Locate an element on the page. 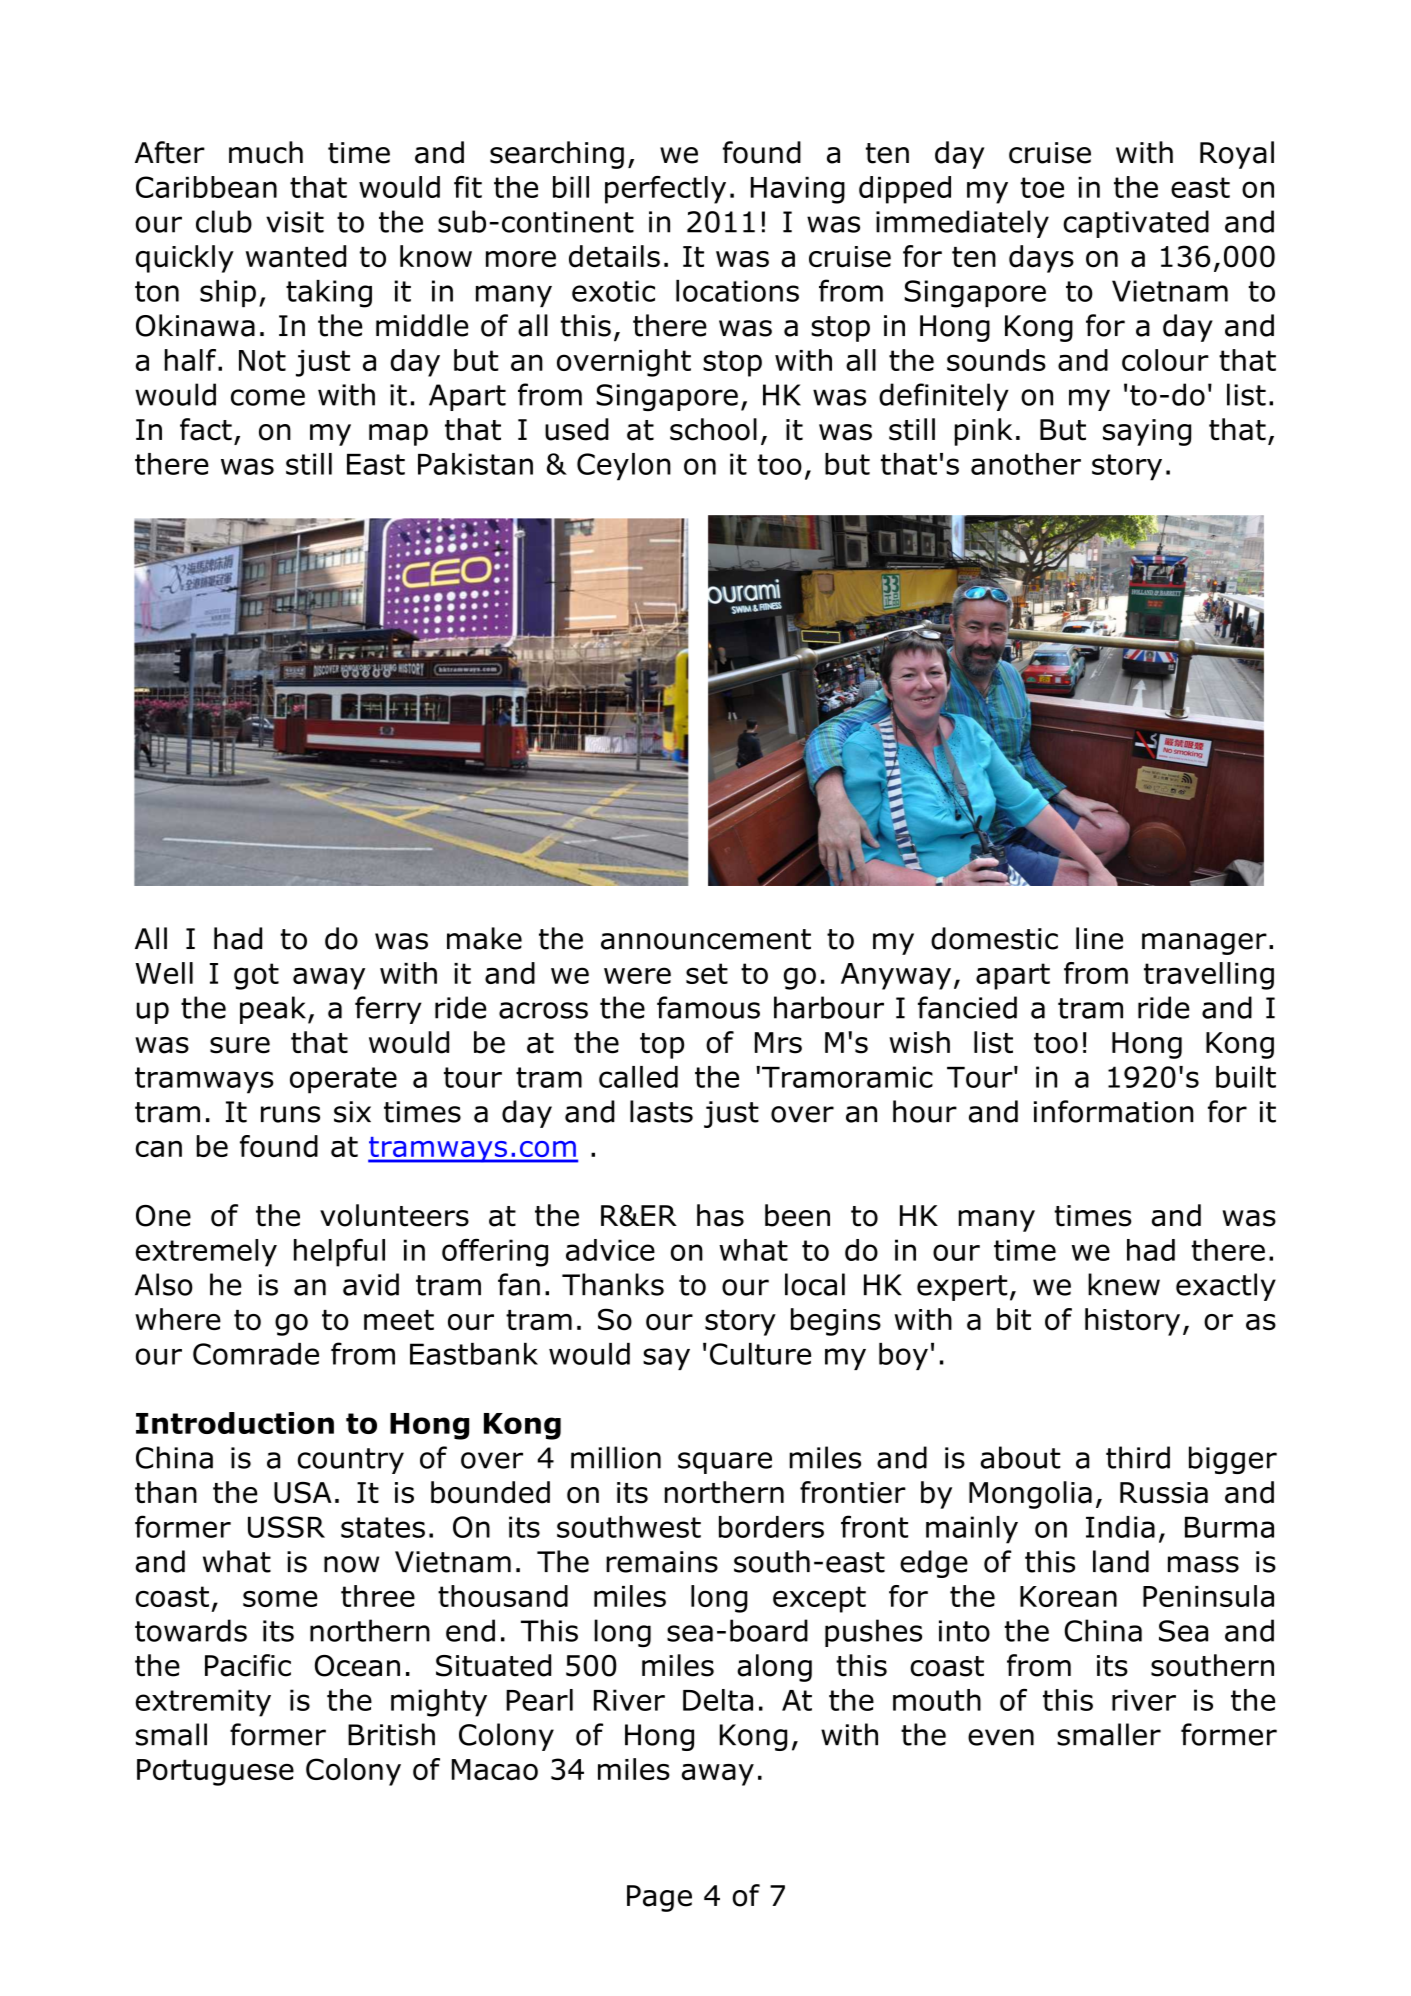  Portuguese is located at coordinates (215, 1772).
